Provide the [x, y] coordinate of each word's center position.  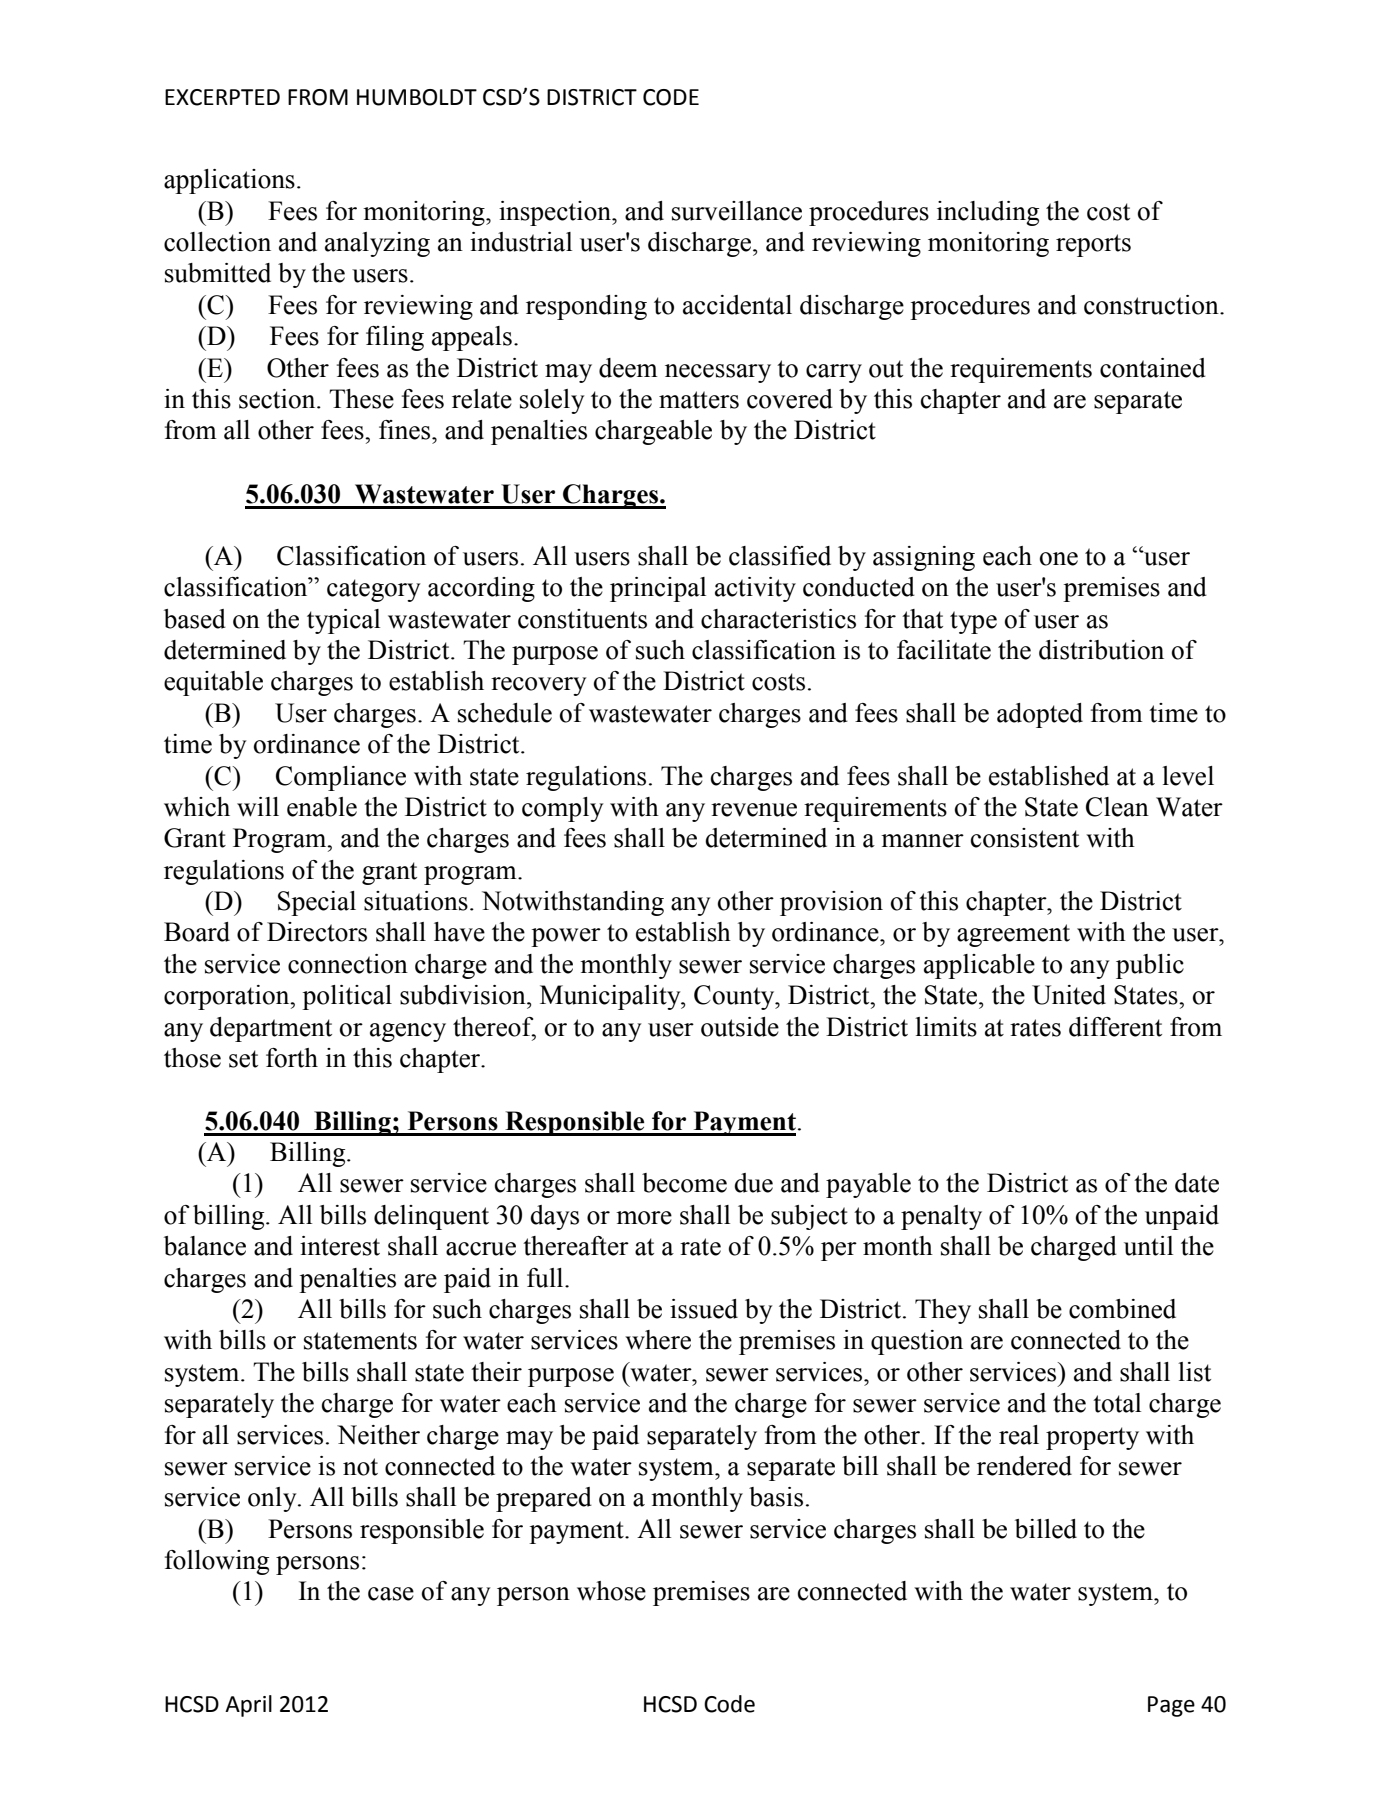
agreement [1013, 935]
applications [229, 181]
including [988, 213]
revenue [754, 810]
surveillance [737, 211]
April [248, 1706]
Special [317, 903]
